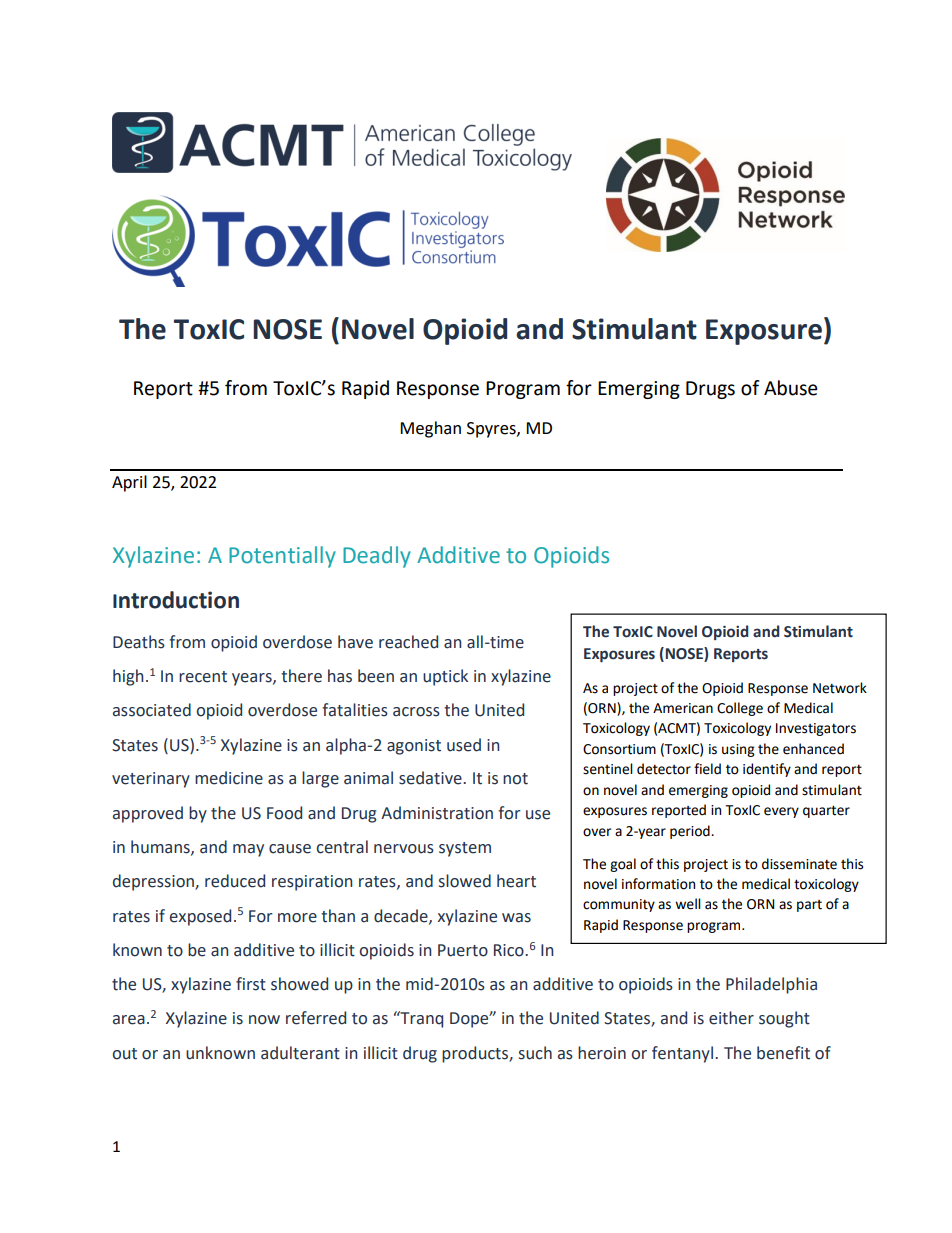 Image resolution: width=952 pixels, height=1233 pixels. Describe the element at coordinates (430, 429) in the screenshot. I see `Meghan` at that location.
